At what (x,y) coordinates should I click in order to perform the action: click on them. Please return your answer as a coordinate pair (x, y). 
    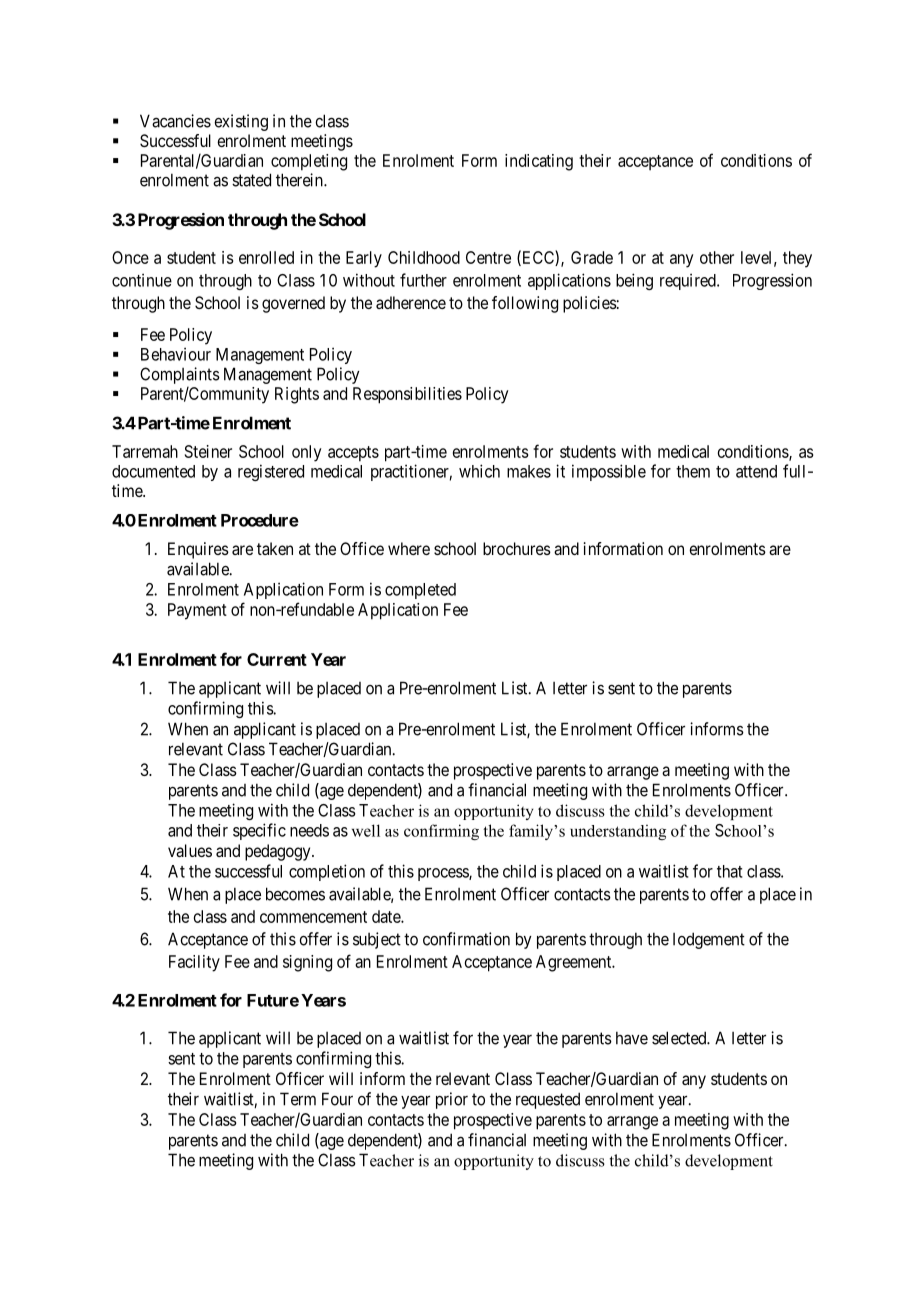
    Looking at the image, I should click on (693, 471).
